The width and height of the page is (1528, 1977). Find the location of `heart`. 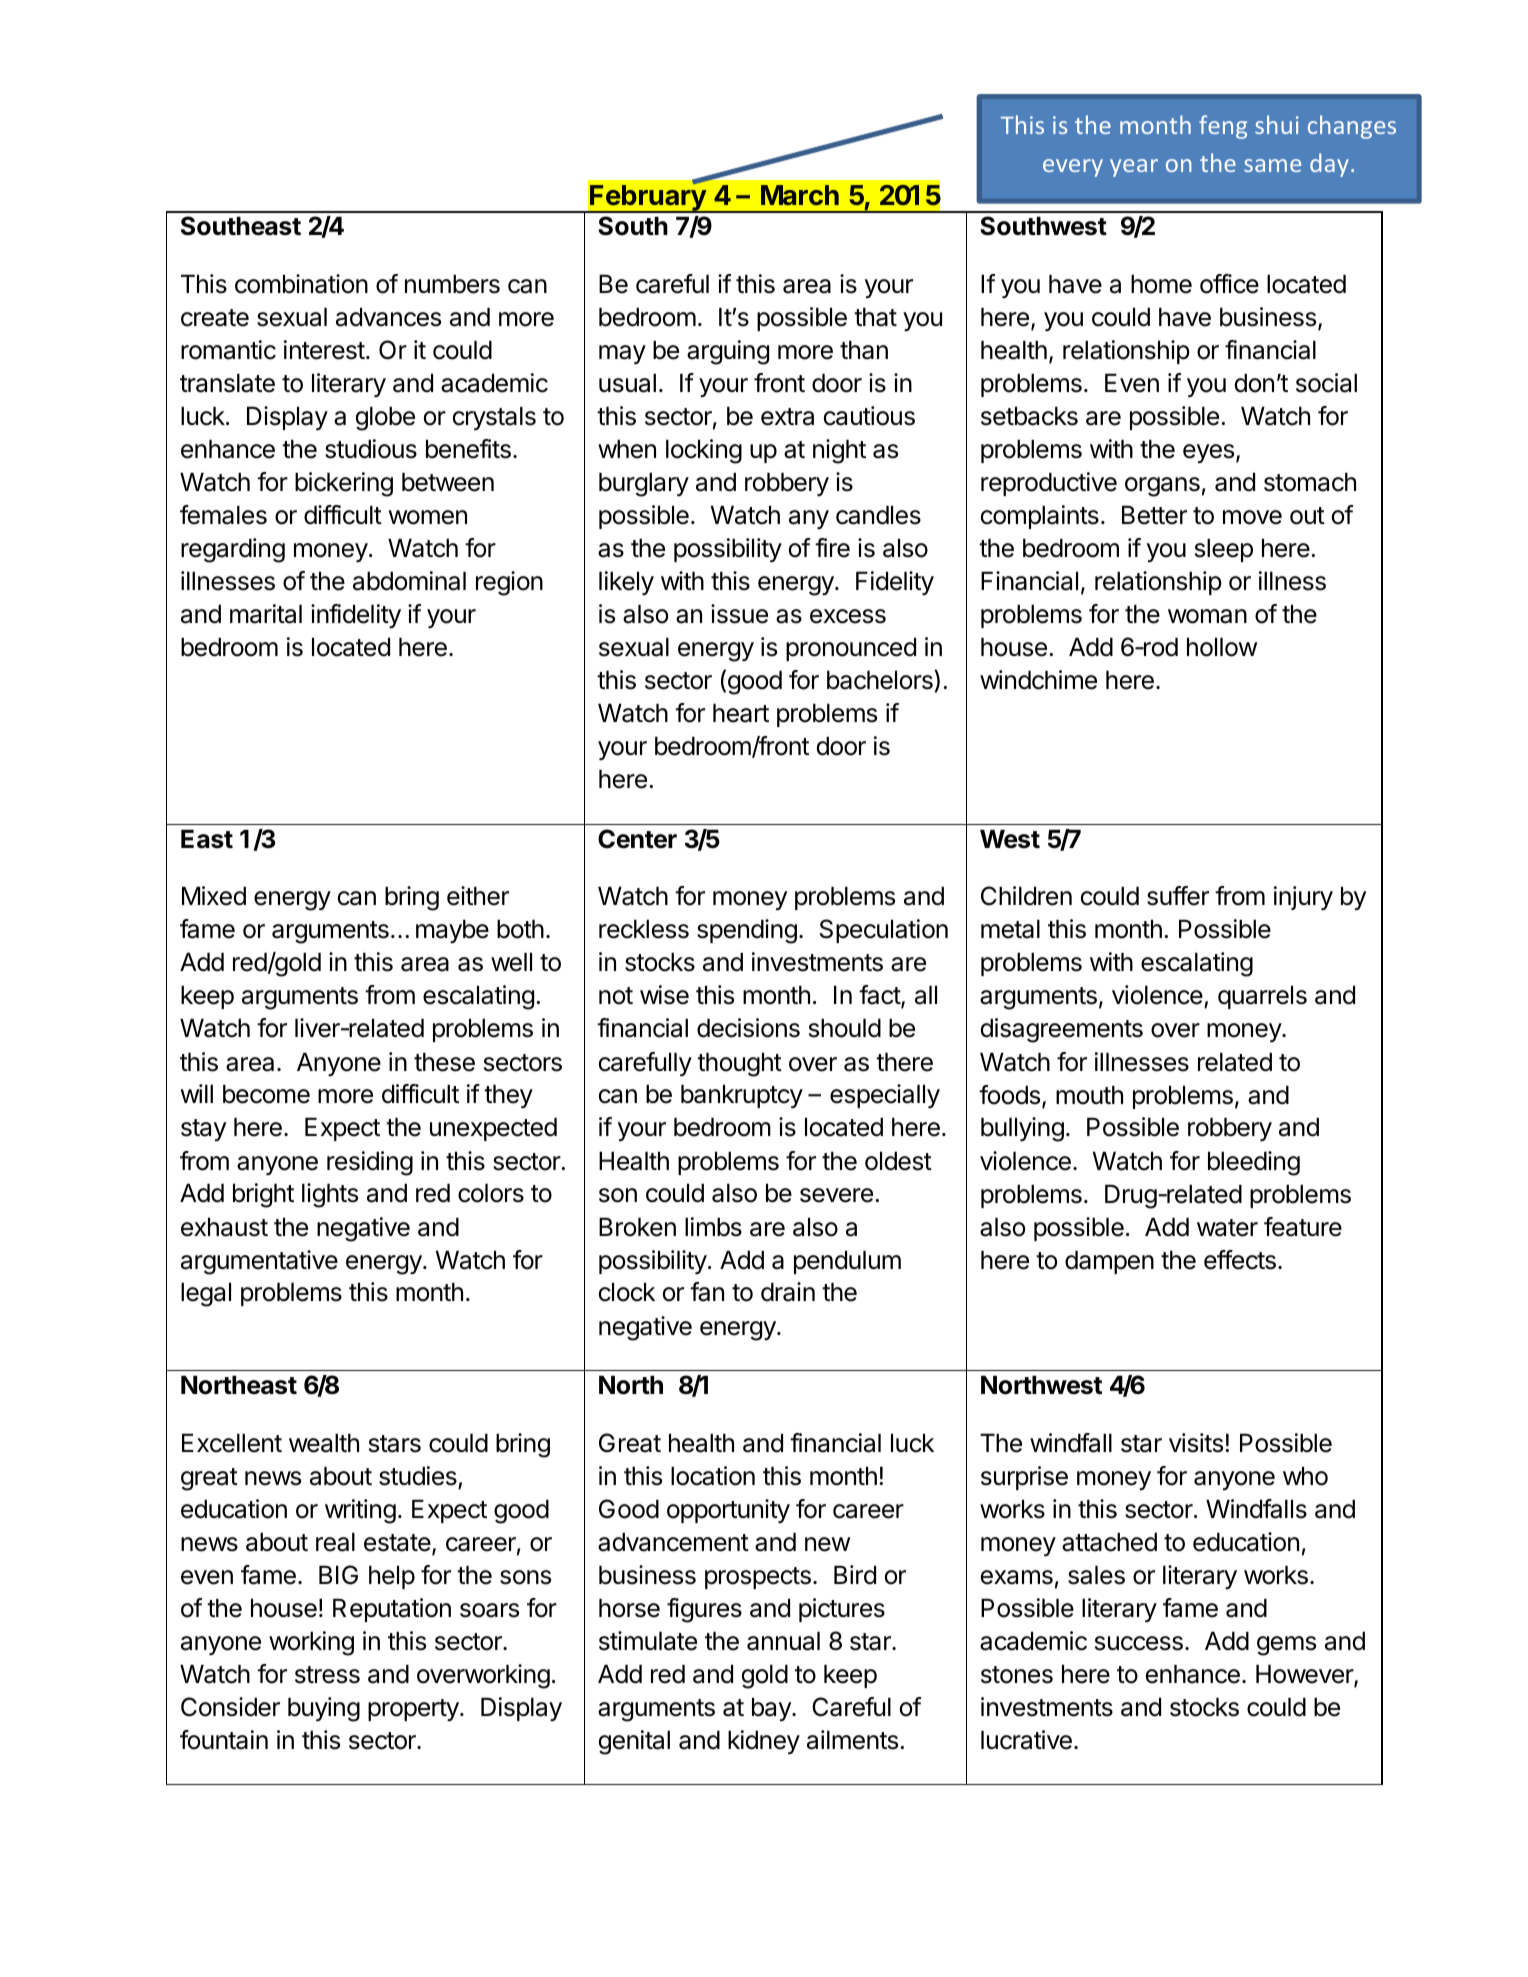

heart is located at coordinates (741, 713).
